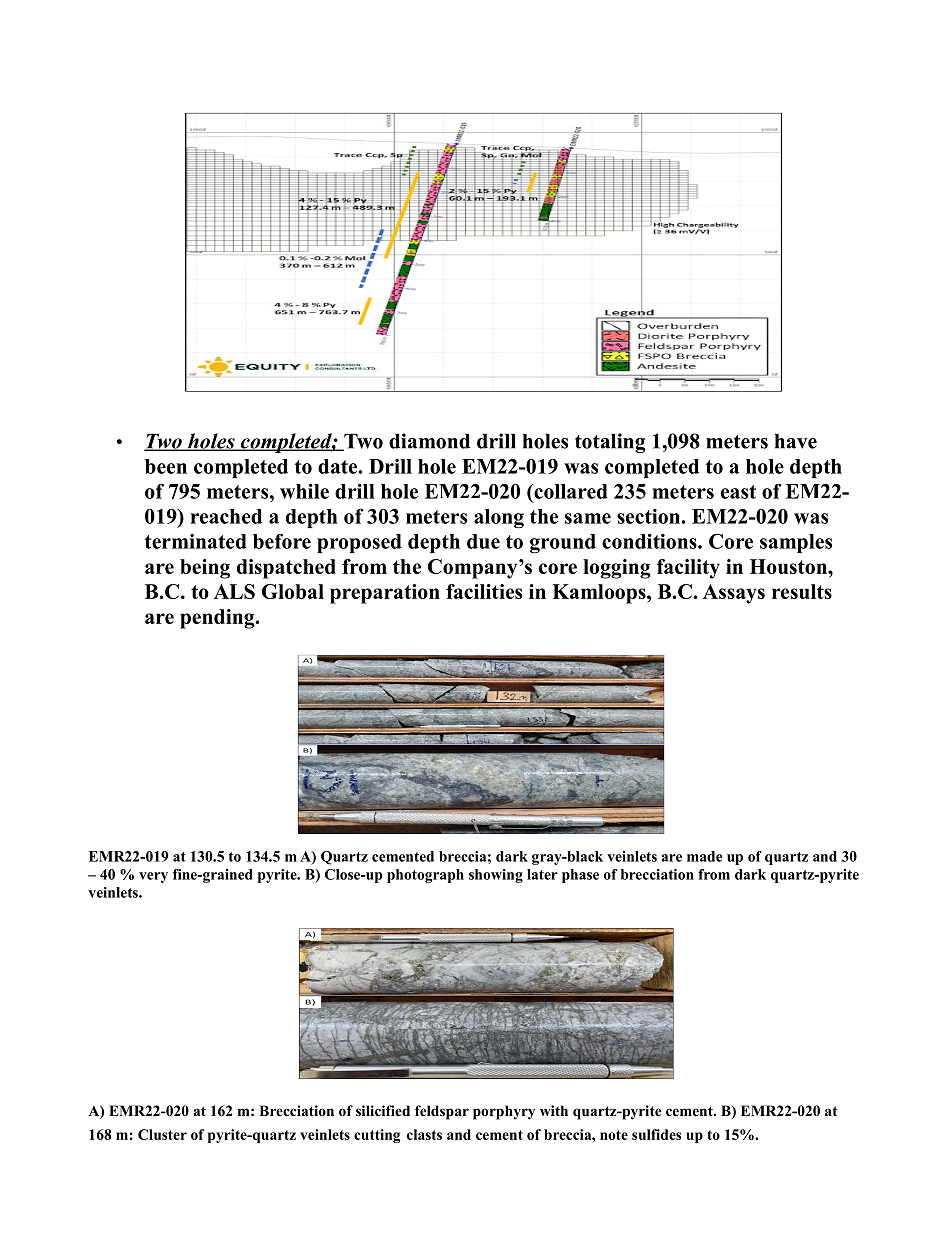 This page has width=952, height=1233. Describe the element at coordinates (153, 877) in the page. I see `very` at that location.
